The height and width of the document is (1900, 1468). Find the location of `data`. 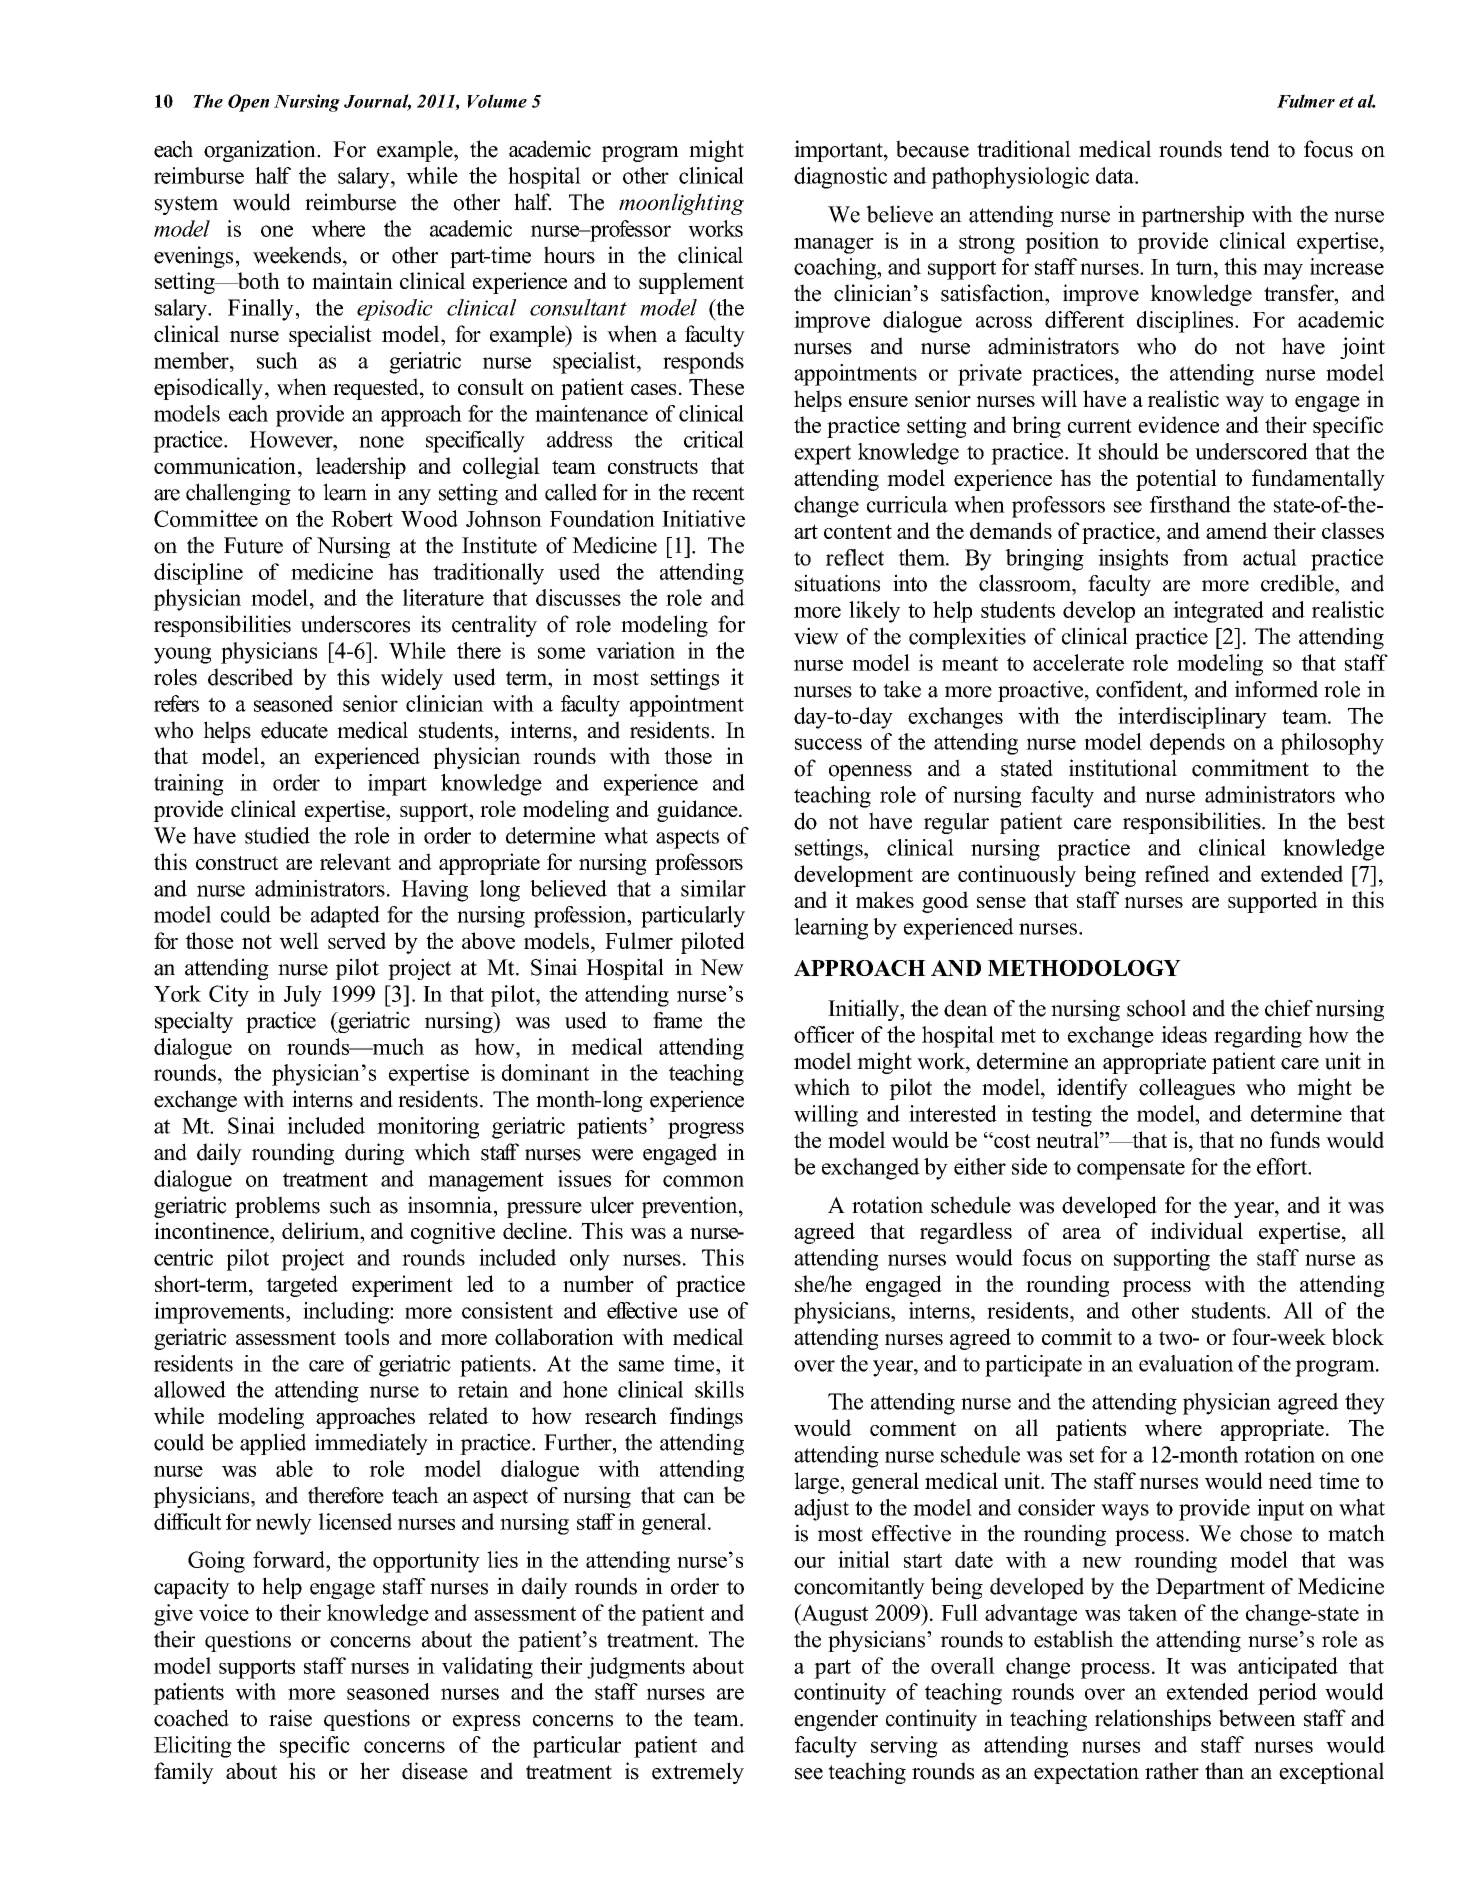

data is located at coordinates (1116, 175).
